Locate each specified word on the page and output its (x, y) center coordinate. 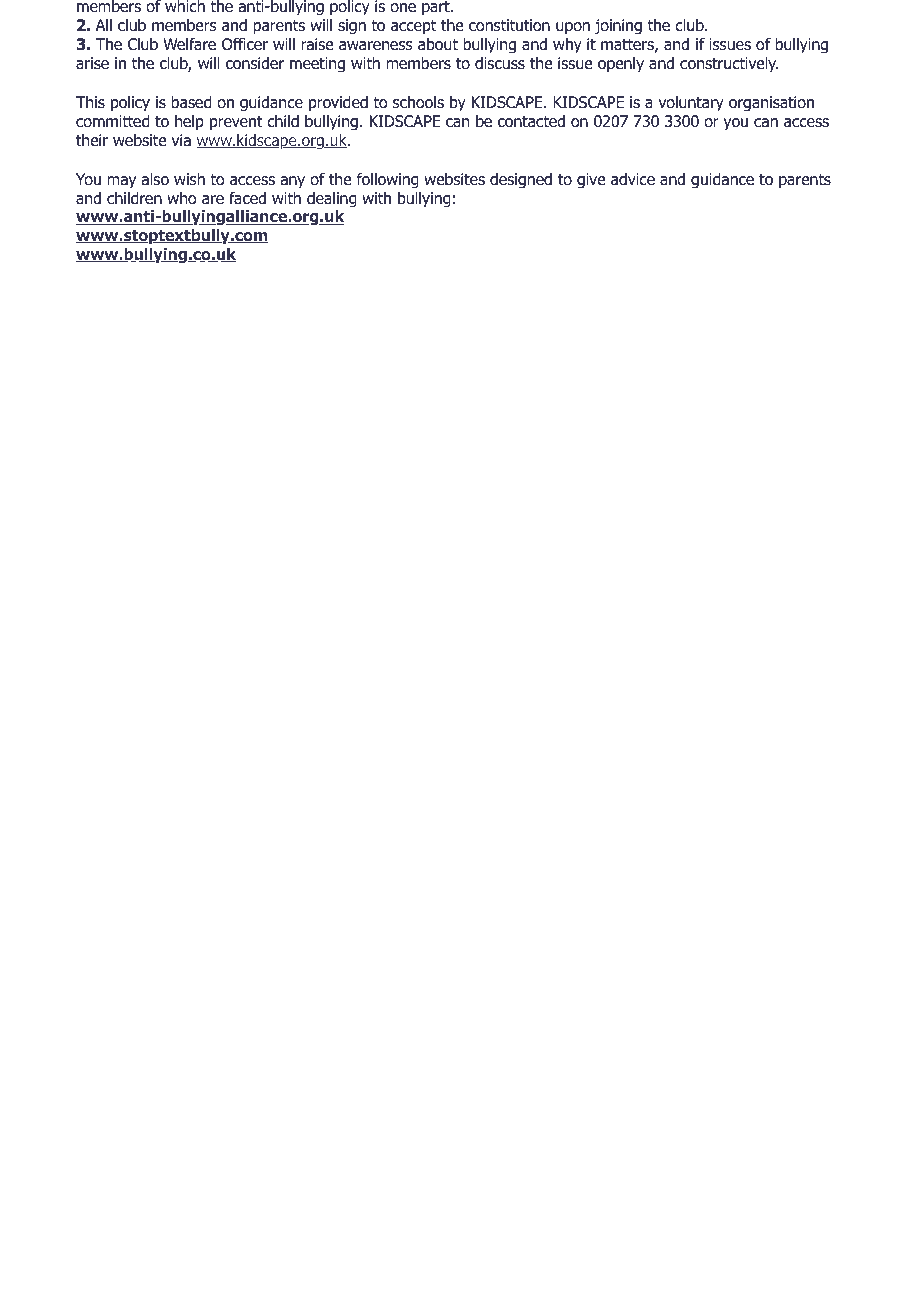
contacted (531, 121)
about (438, 44)
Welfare (189, 44)
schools (418, 102)
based (192, 102)
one (403, 8)
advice (633, 179)
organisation (771, 104)
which (185, 6)
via (181, 140)
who (182, 198)
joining (618, 27)
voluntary (691, 104)
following (388, 181)
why (567, 46)
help (189, 123)
